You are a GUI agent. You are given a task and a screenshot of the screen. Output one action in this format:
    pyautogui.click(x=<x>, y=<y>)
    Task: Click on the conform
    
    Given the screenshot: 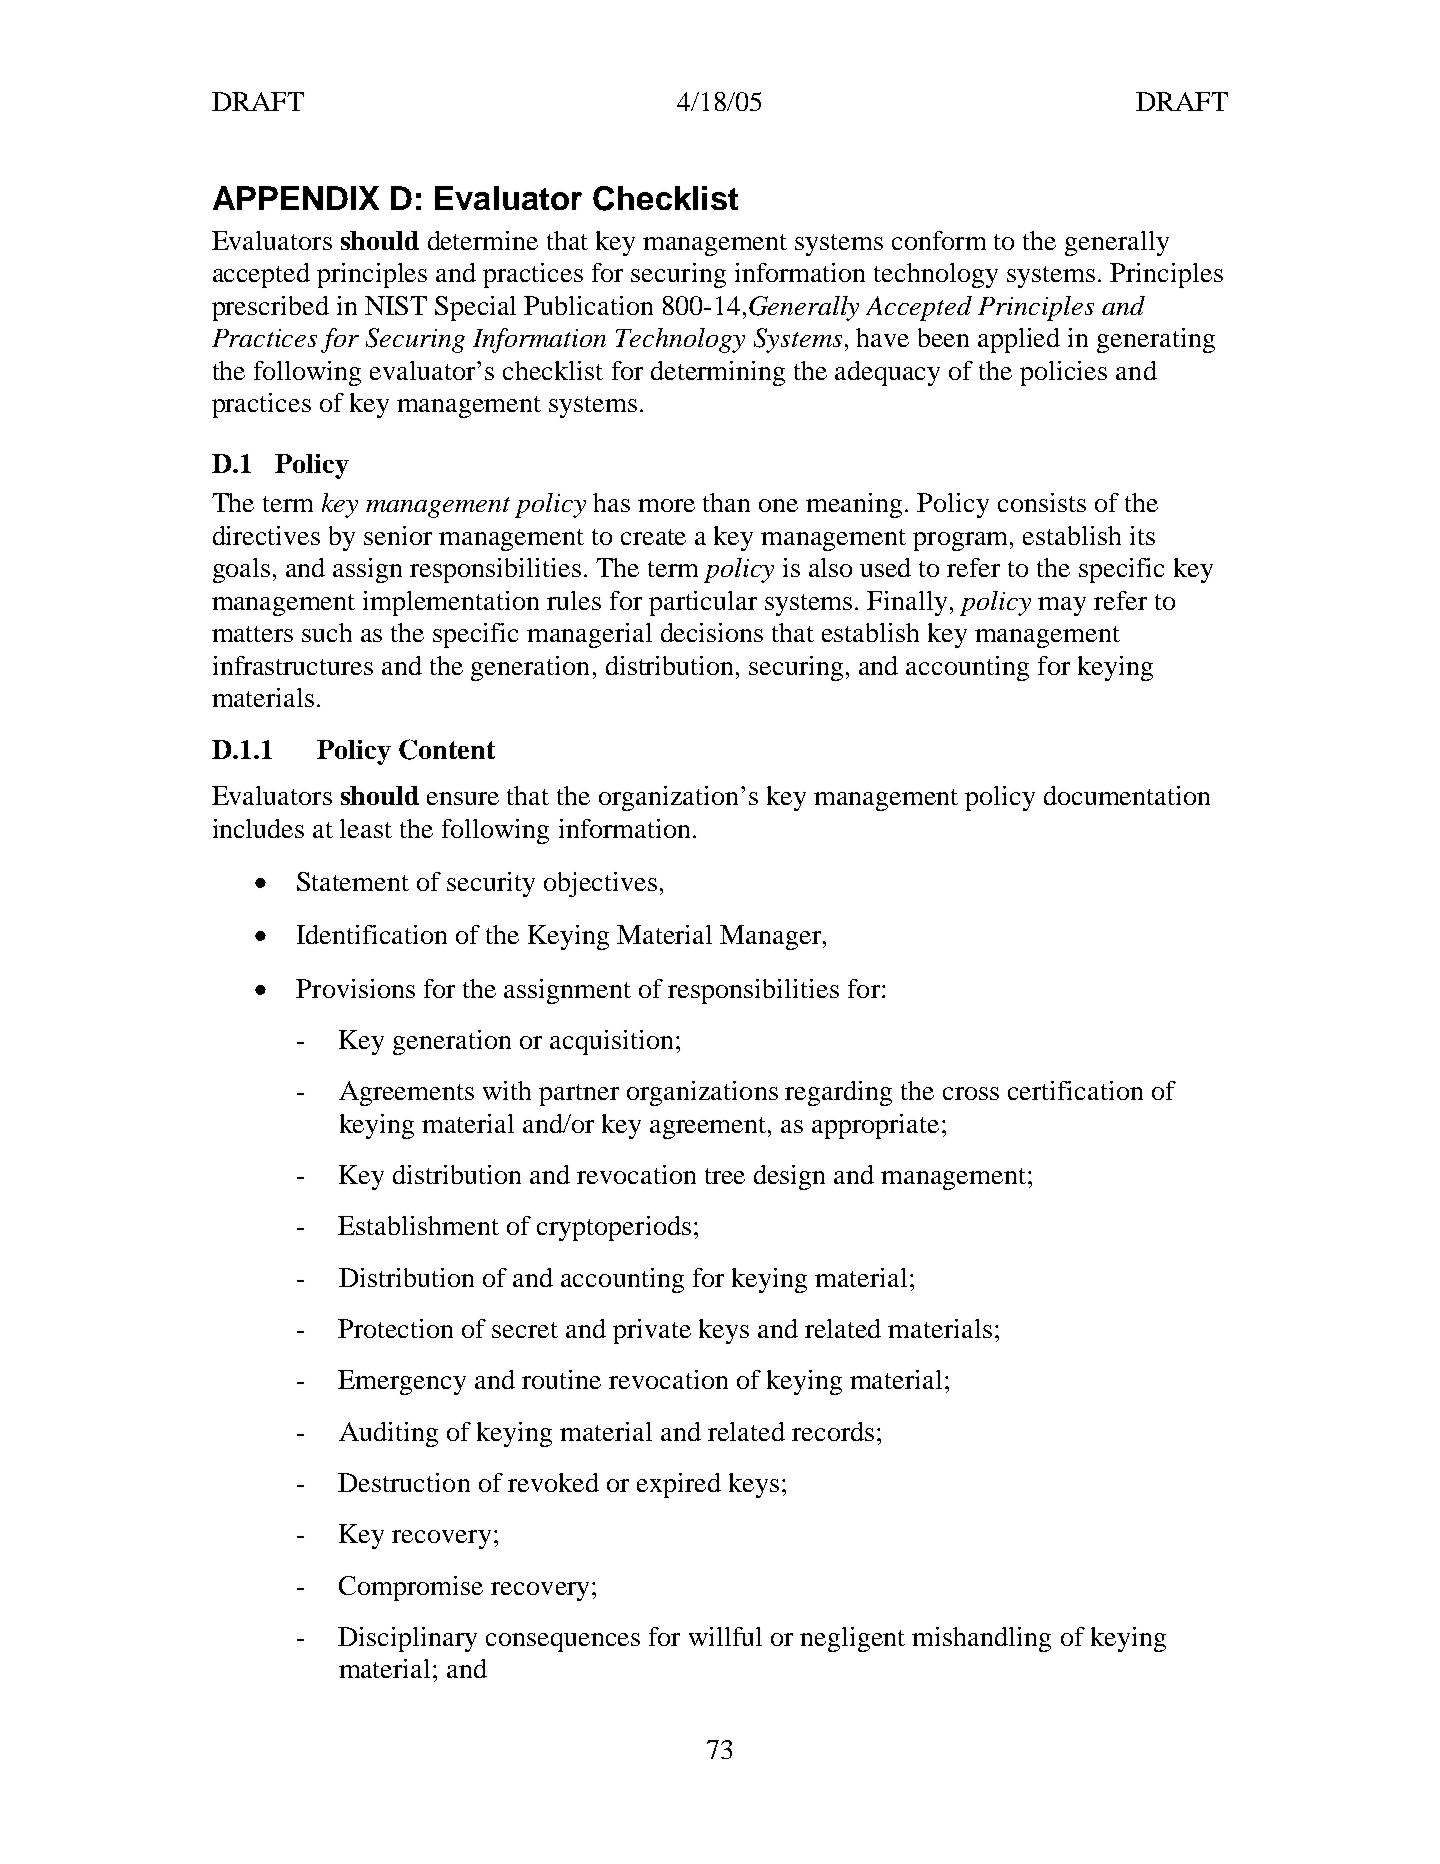 What is the action you would take?
    pyautogui.click(x=939, y=240)
